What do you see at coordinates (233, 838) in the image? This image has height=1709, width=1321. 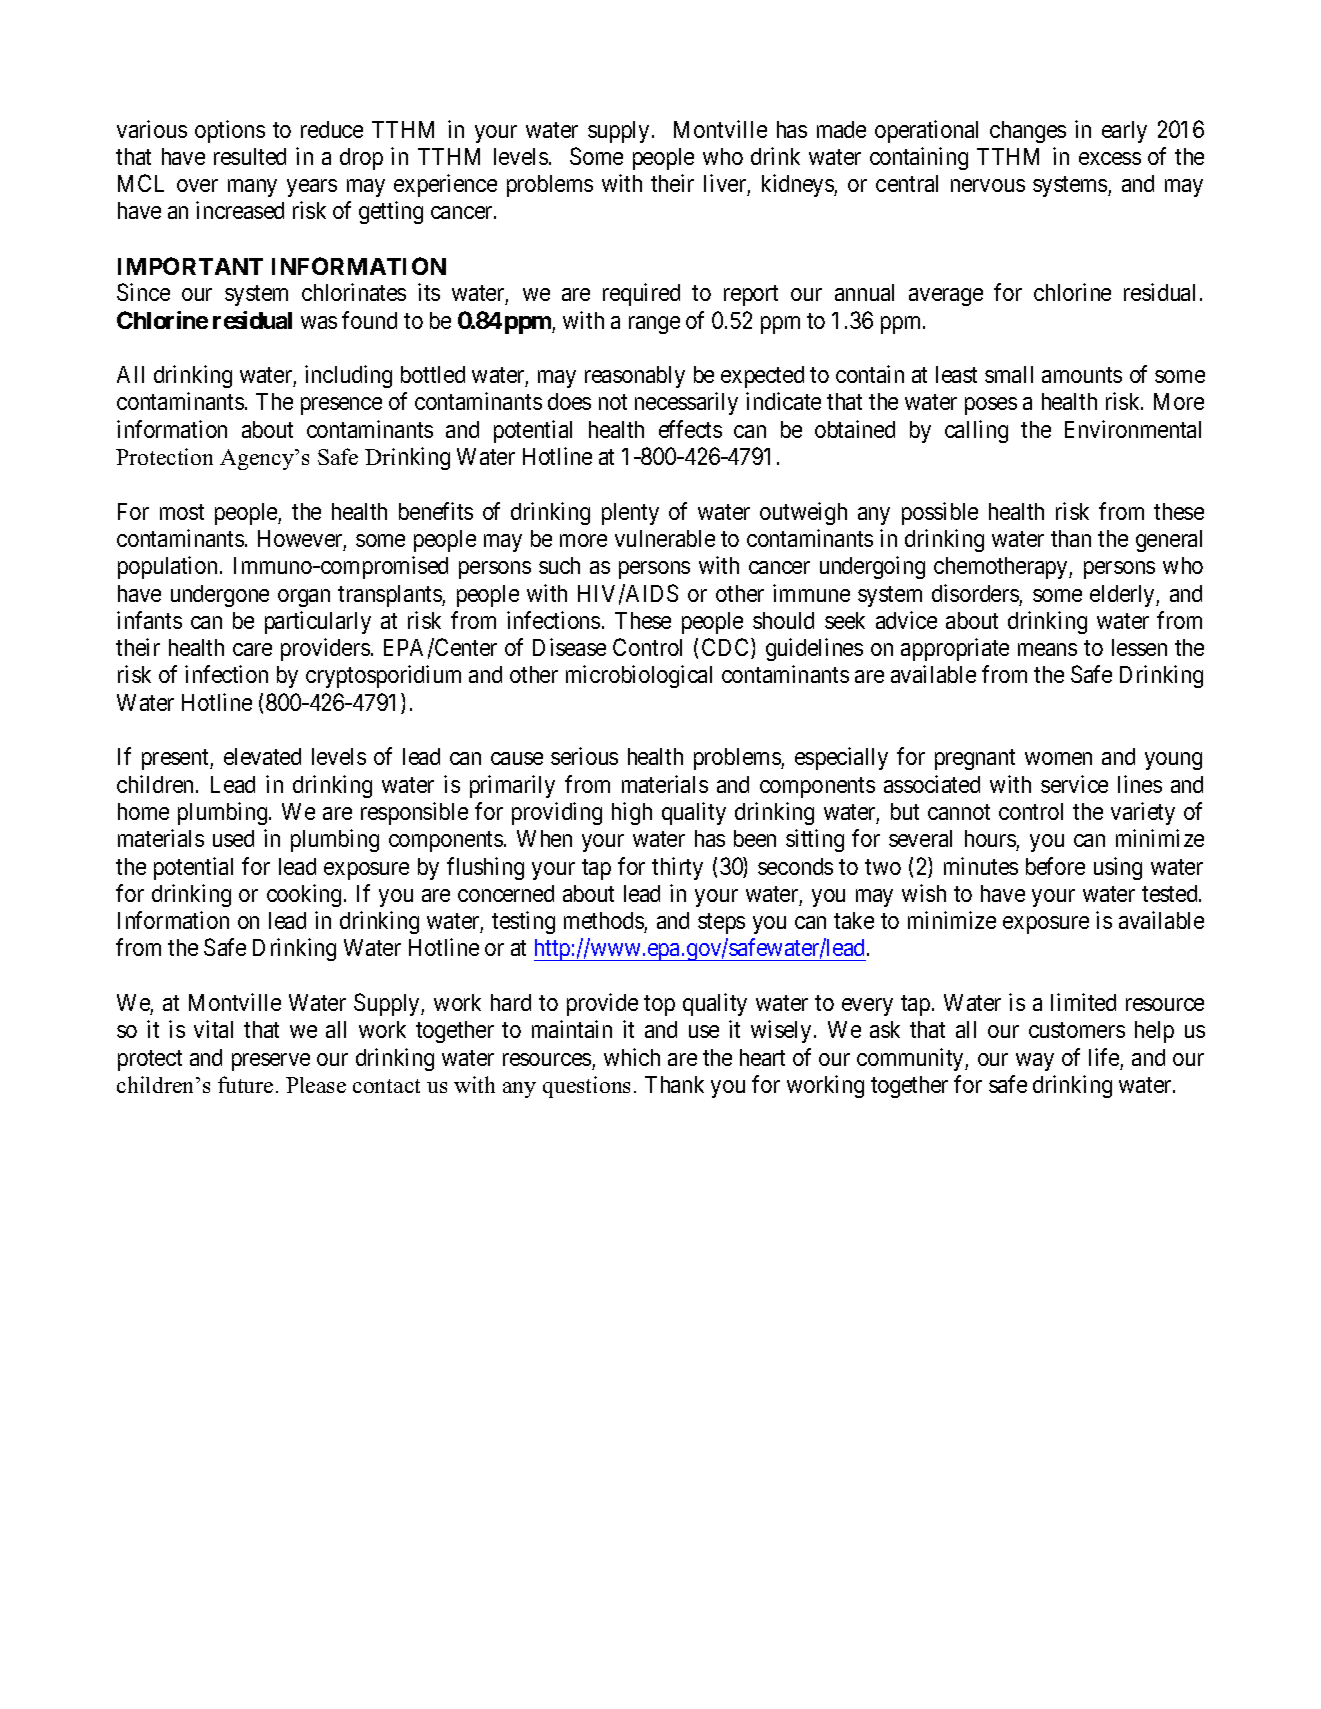 I see `used` at bounding box center [233, 838].
